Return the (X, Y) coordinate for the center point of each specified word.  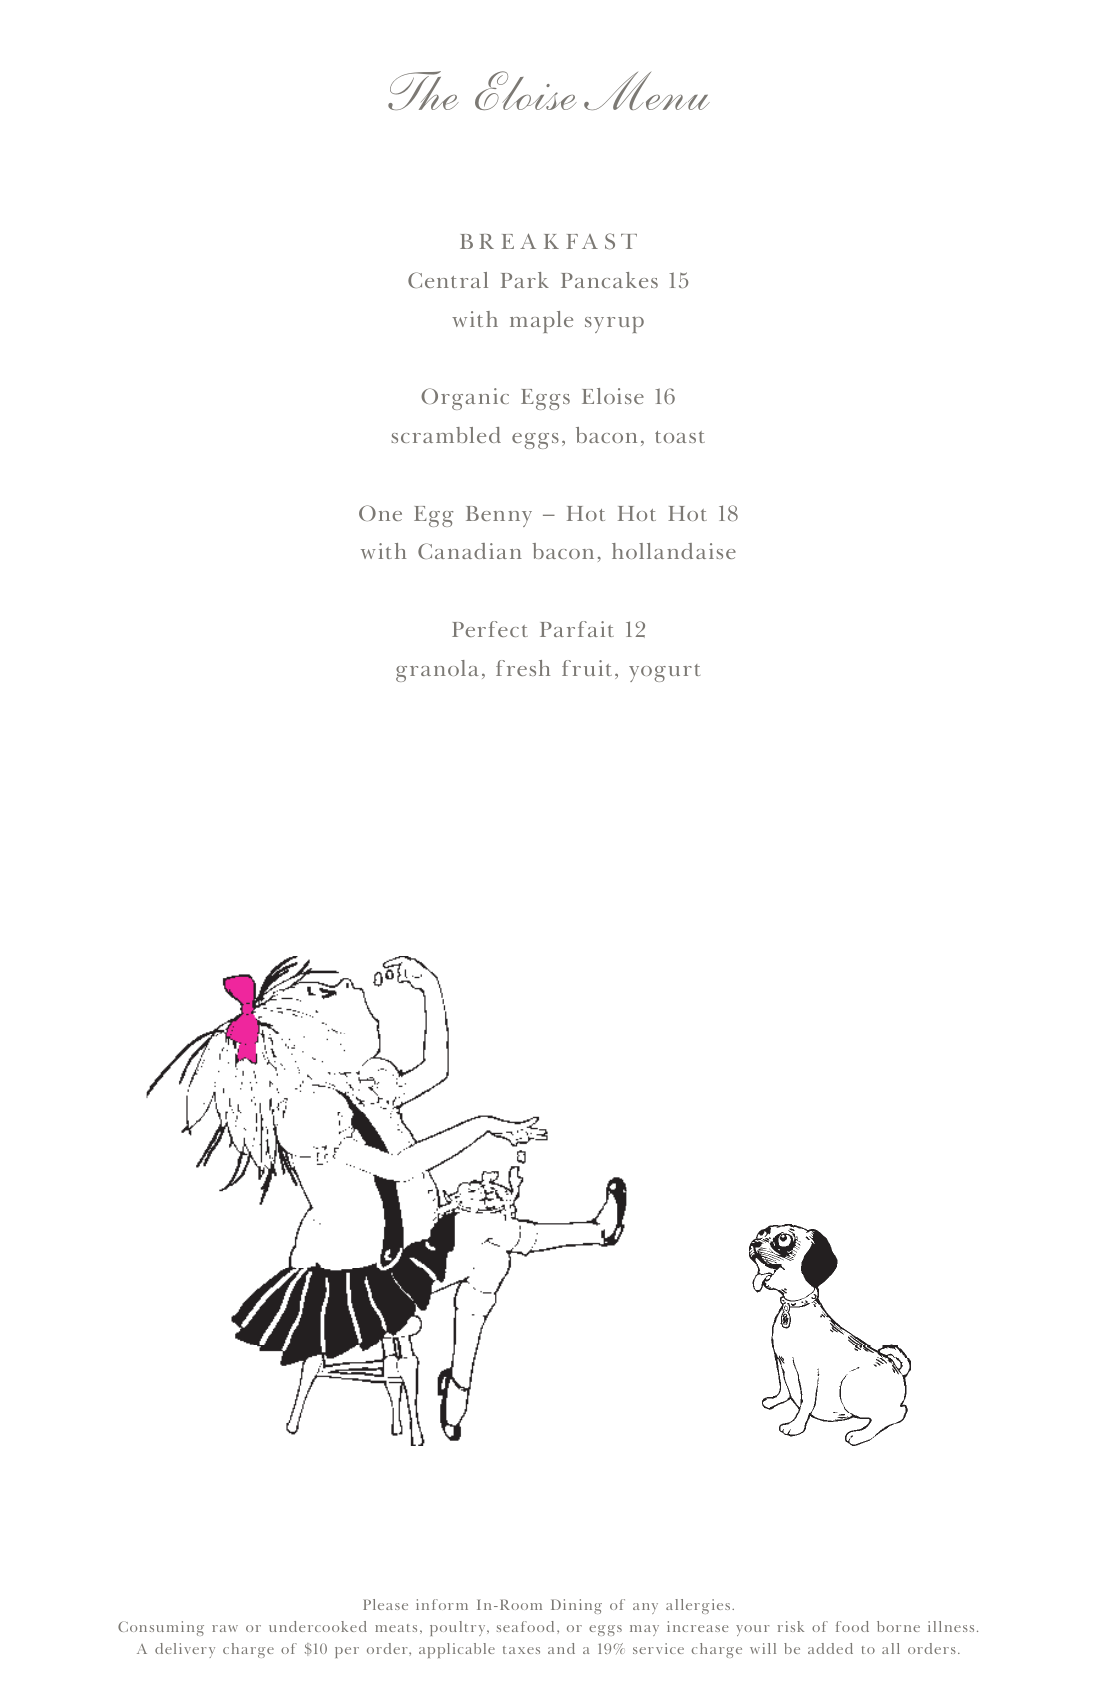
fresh (523, 668)
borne (898, 1626)
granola (437, 671)
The (423, 90)
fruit (587, 668)
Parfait (577, 629)
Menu (647, 91)
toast (680, 437)
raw (225, 1628)
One (380, 513)
